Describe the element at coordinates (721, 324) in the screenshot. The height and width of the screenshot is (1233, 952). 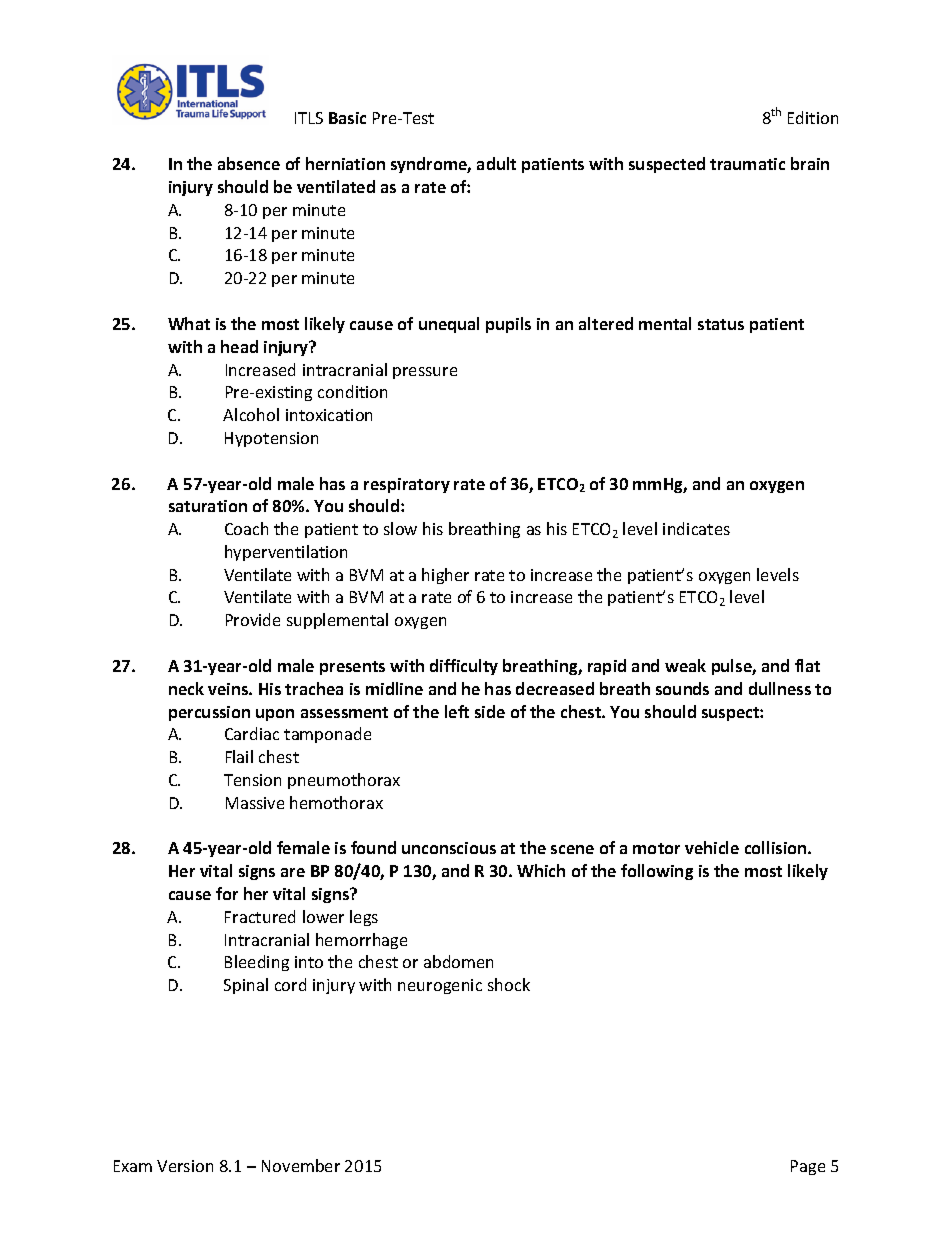
I see `status` at that location.
